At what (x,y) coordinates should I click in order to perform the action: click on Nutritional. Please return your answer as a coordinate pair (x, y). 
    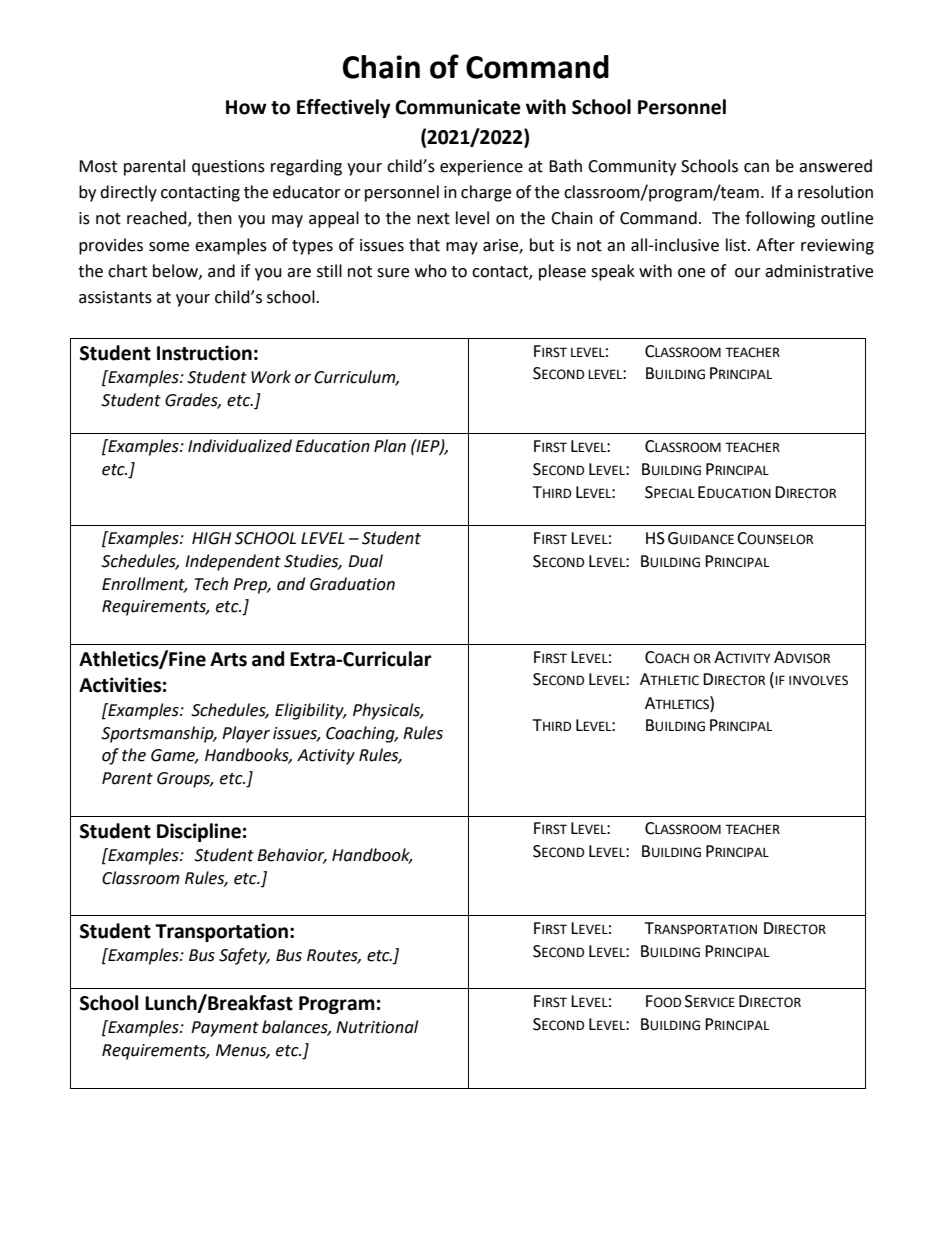
    Looking at the image, I should click on (377, 1027).
